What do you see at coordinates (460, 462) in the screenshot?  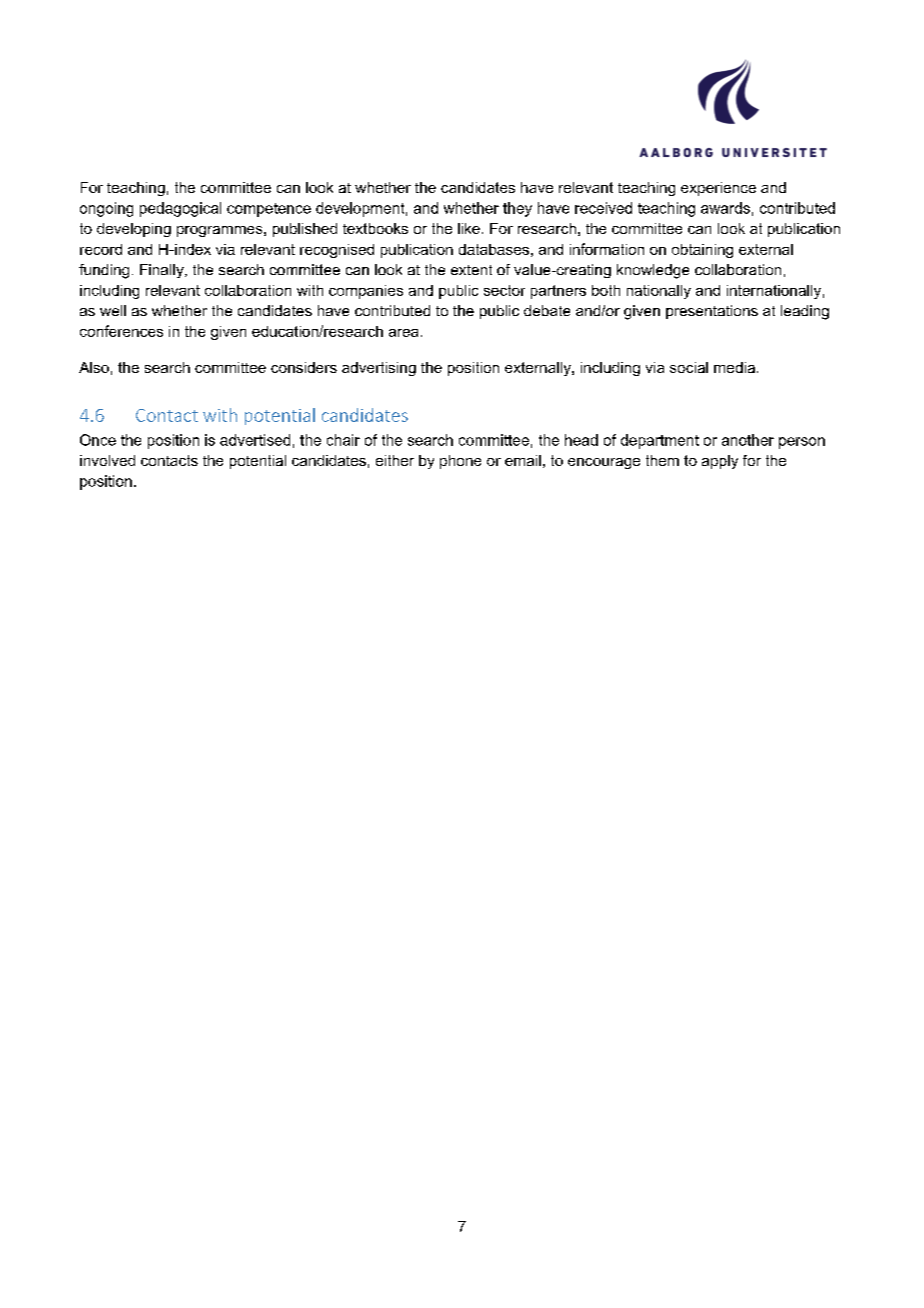 I see `phone` at bounding box center [460, 462].
